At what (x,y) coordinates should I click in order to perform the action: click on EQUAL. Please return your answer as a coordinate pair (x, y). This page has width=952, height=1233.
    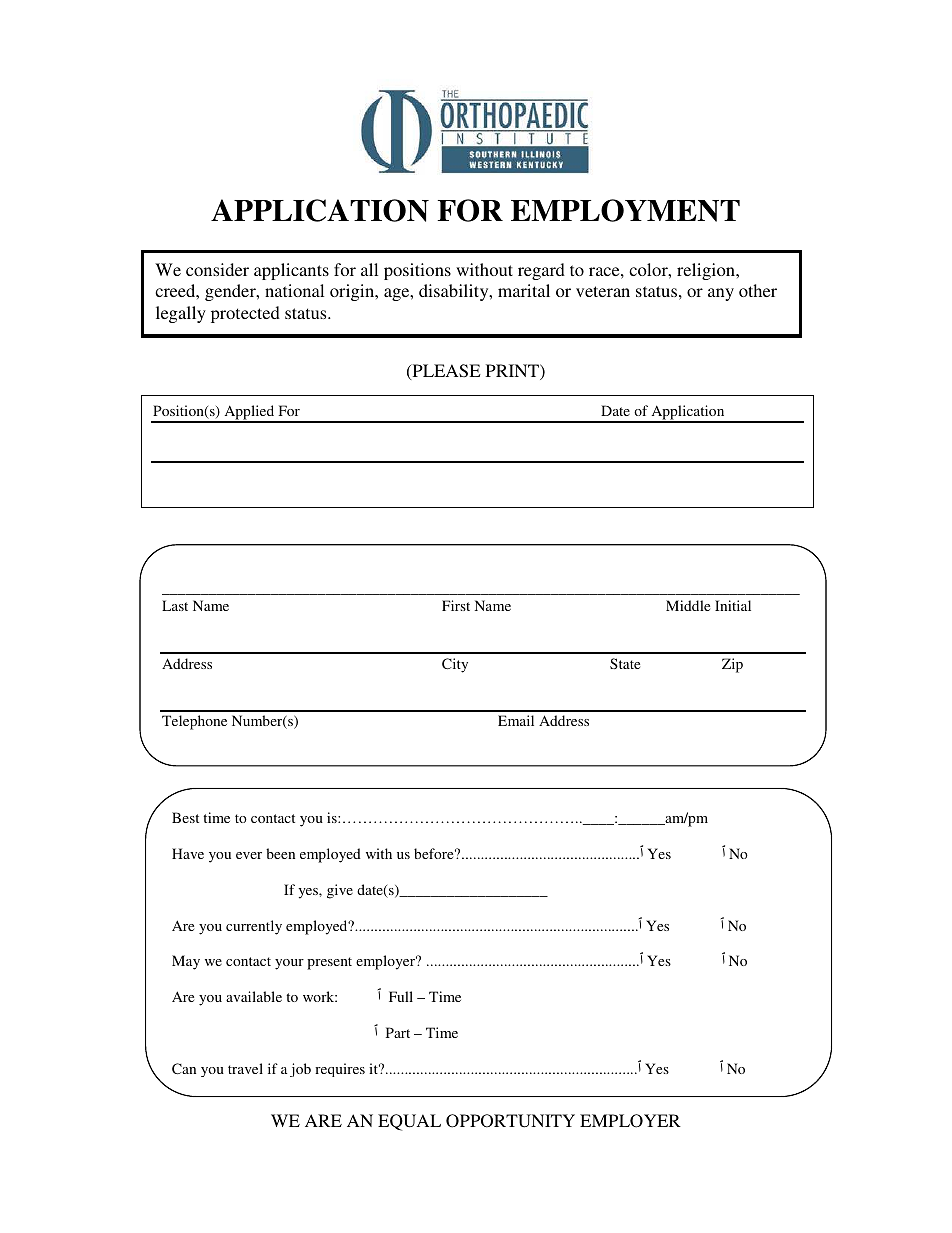
    Looking at the image, I should click on (409, 1122).
